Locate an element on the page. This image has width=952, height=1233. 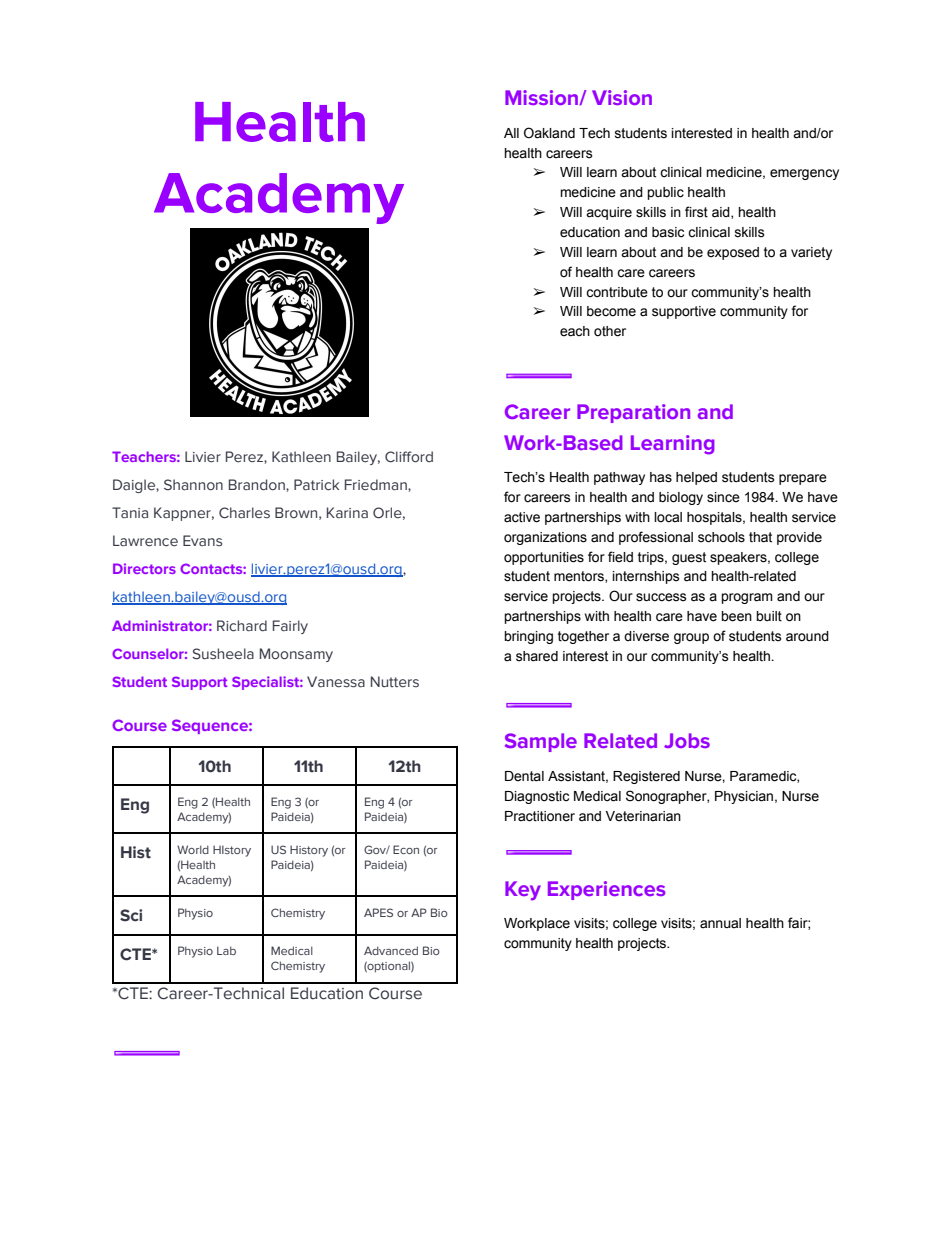
Evans is located at coordinates (202, 541).
